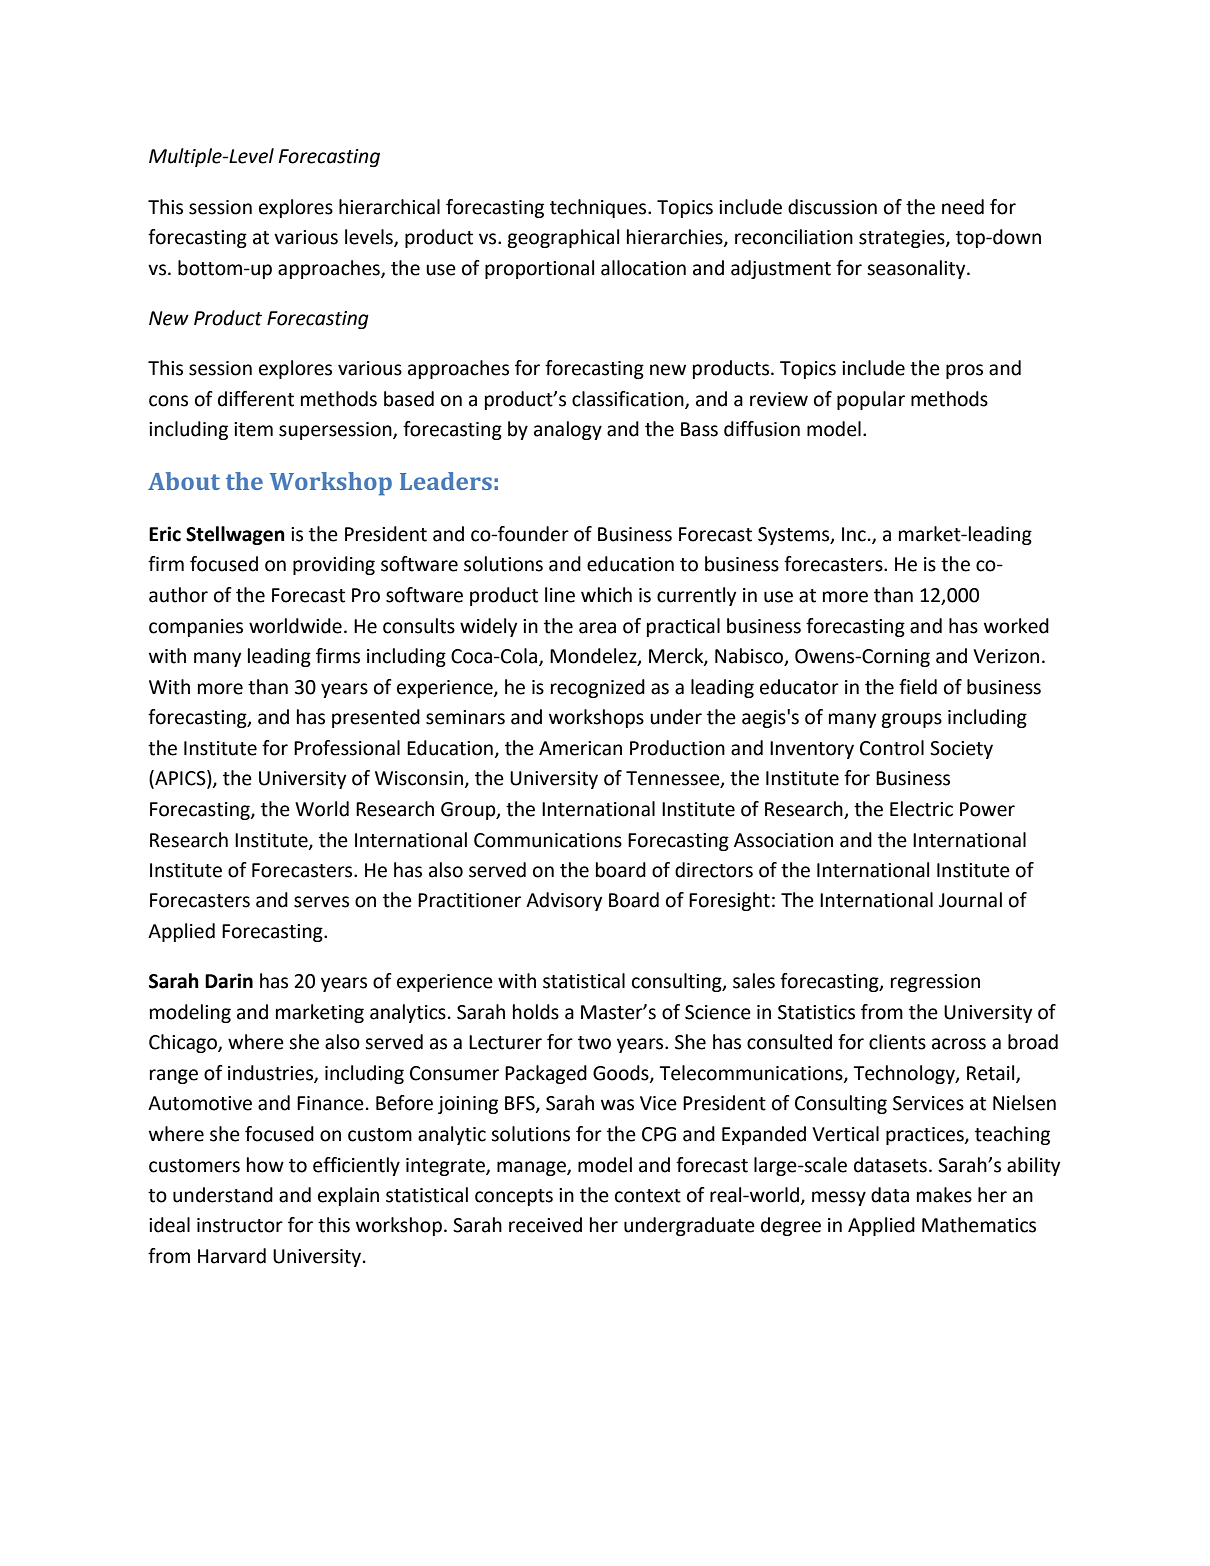  Describe the element at coordinates (347, 748) in the image. I see `Professional` at that location.
